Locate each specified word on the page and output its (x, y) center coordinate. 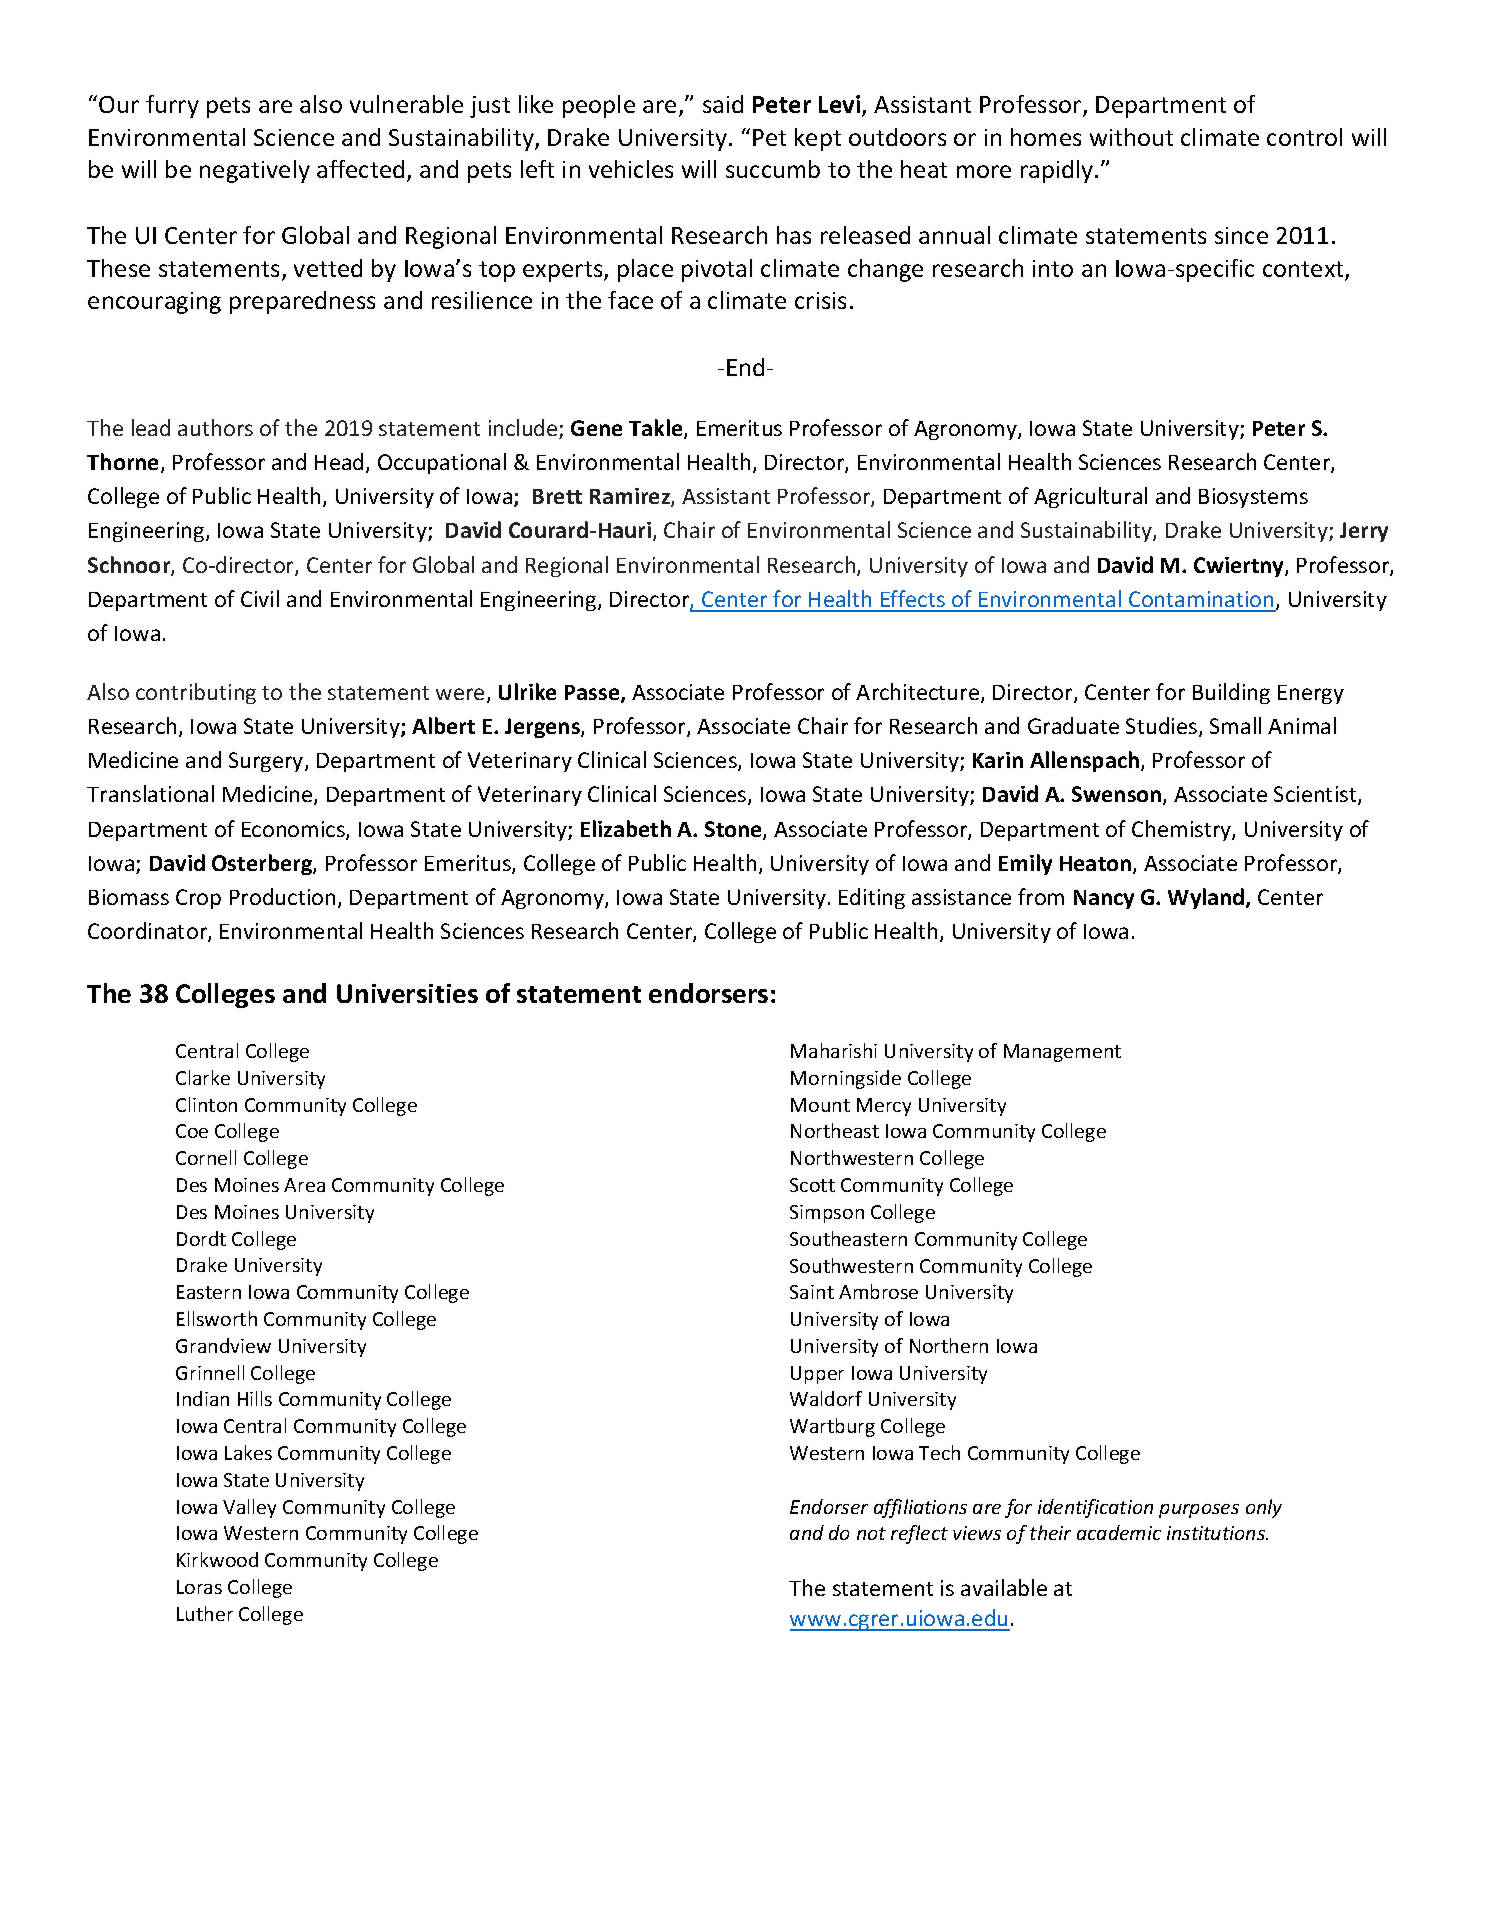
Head (339, 461)
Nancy (1104, 899)
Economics (294, 830)
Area (304, 1185)
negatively (255, 171)
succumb (773, 169)
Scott (812, 1185)
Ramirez (631, 497)
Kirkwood (217, 1559)
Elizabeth (626, 828)
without (1131, 137)
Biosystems (1253, 498)
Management (1062, 1053)
